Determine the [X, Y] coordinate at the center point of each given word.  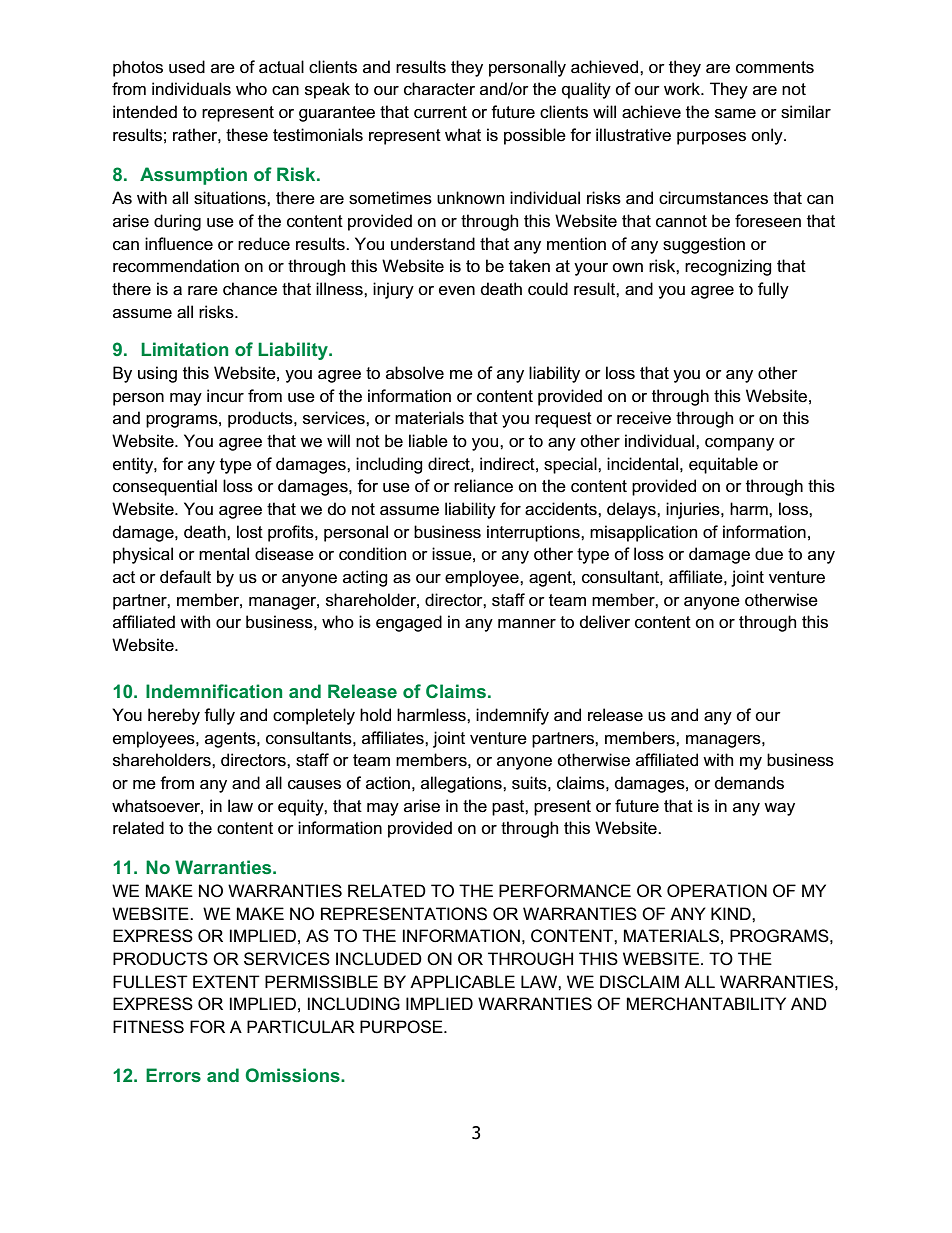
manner [527, 624]
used [187, 67]
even [457, 291]
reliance [483, 486]
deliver [605, 622]
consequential [165, 487]
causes [314, 785]
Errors [173, 1075]
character [439, 89]
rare [203, 291]
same [735, 114]
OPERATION [717, 891]
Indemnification [214, 691]
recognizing [728, 267]
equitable [723, 465]
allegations [462, 784]
